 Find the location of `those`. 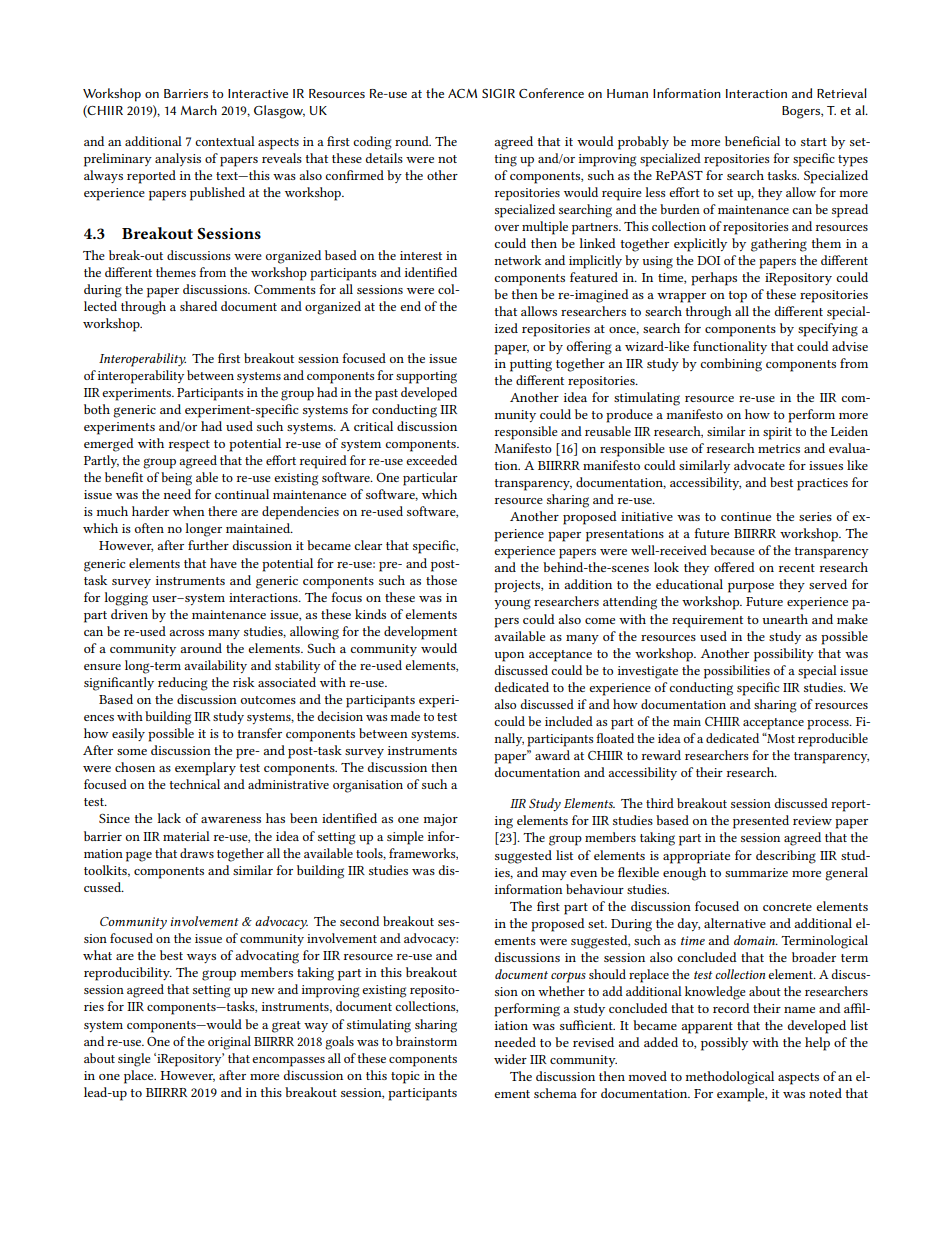

those is located at coordinates (441, 580).
